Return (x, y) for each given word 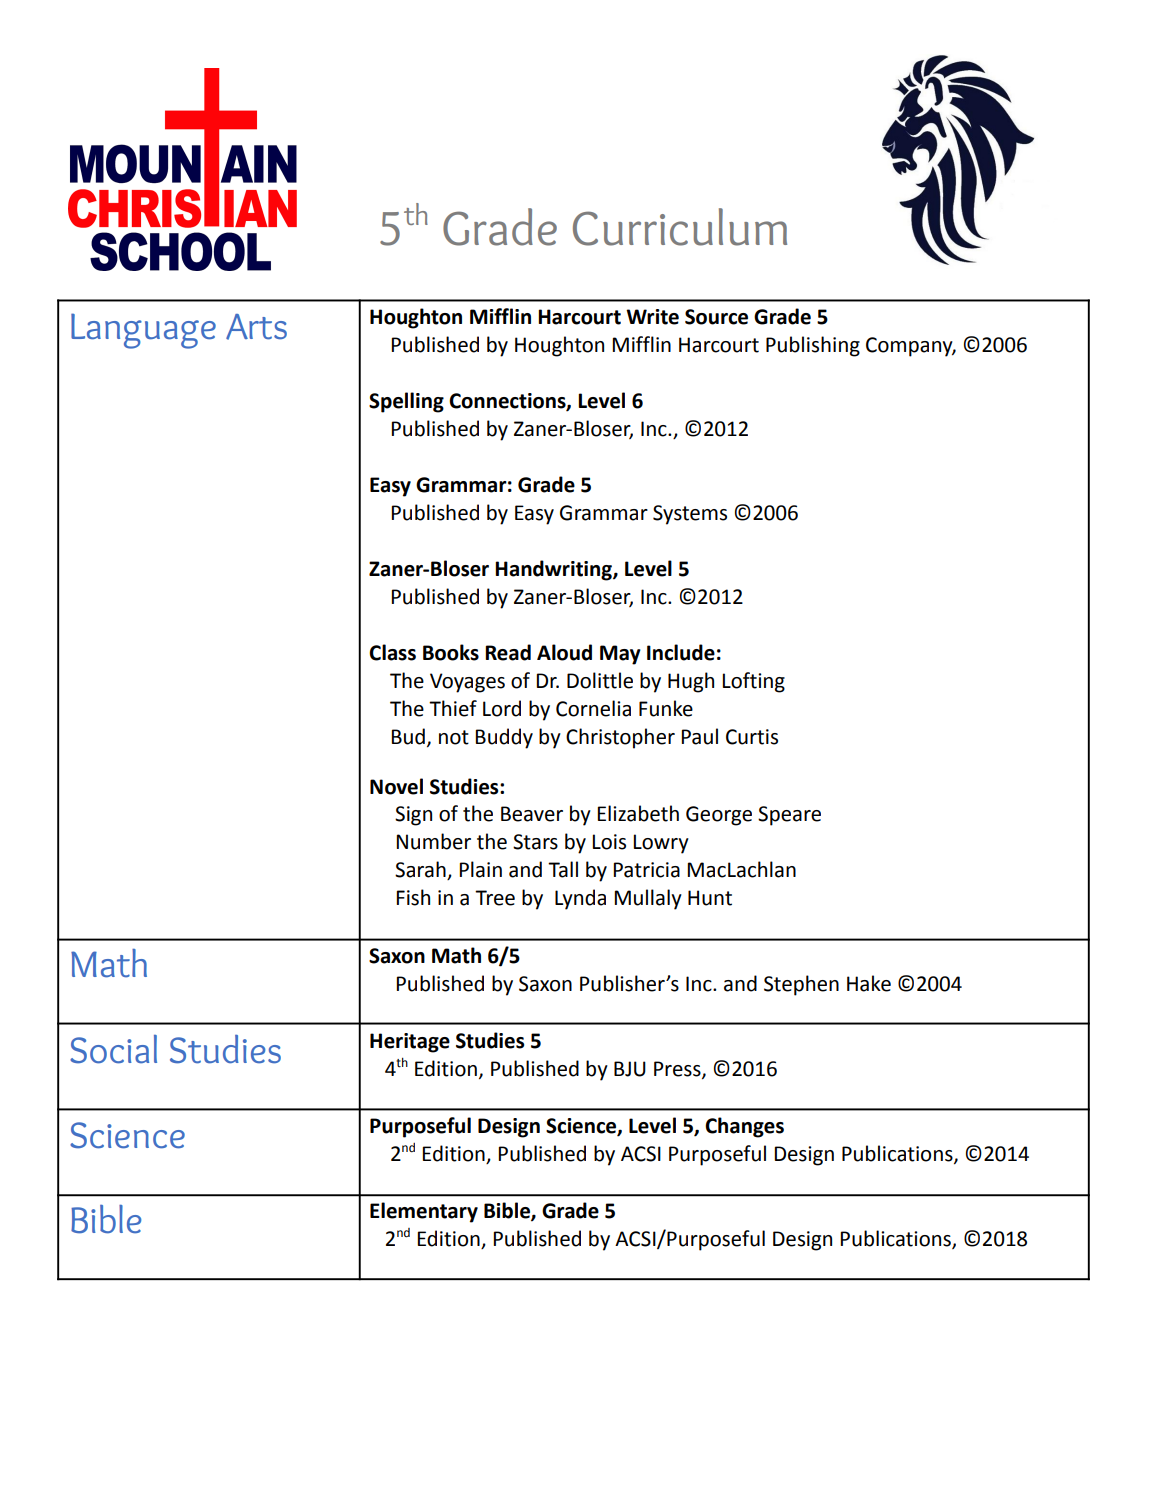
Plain (480, 869)
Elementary (424, 1212)
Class (392, 652)
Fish (413, 897)
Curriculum (680, 227)
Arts (256, 327)
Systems (690, 515)
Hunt (710, 898)
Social (113, 1049)
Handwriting (554, 570)
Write (652, 317)
